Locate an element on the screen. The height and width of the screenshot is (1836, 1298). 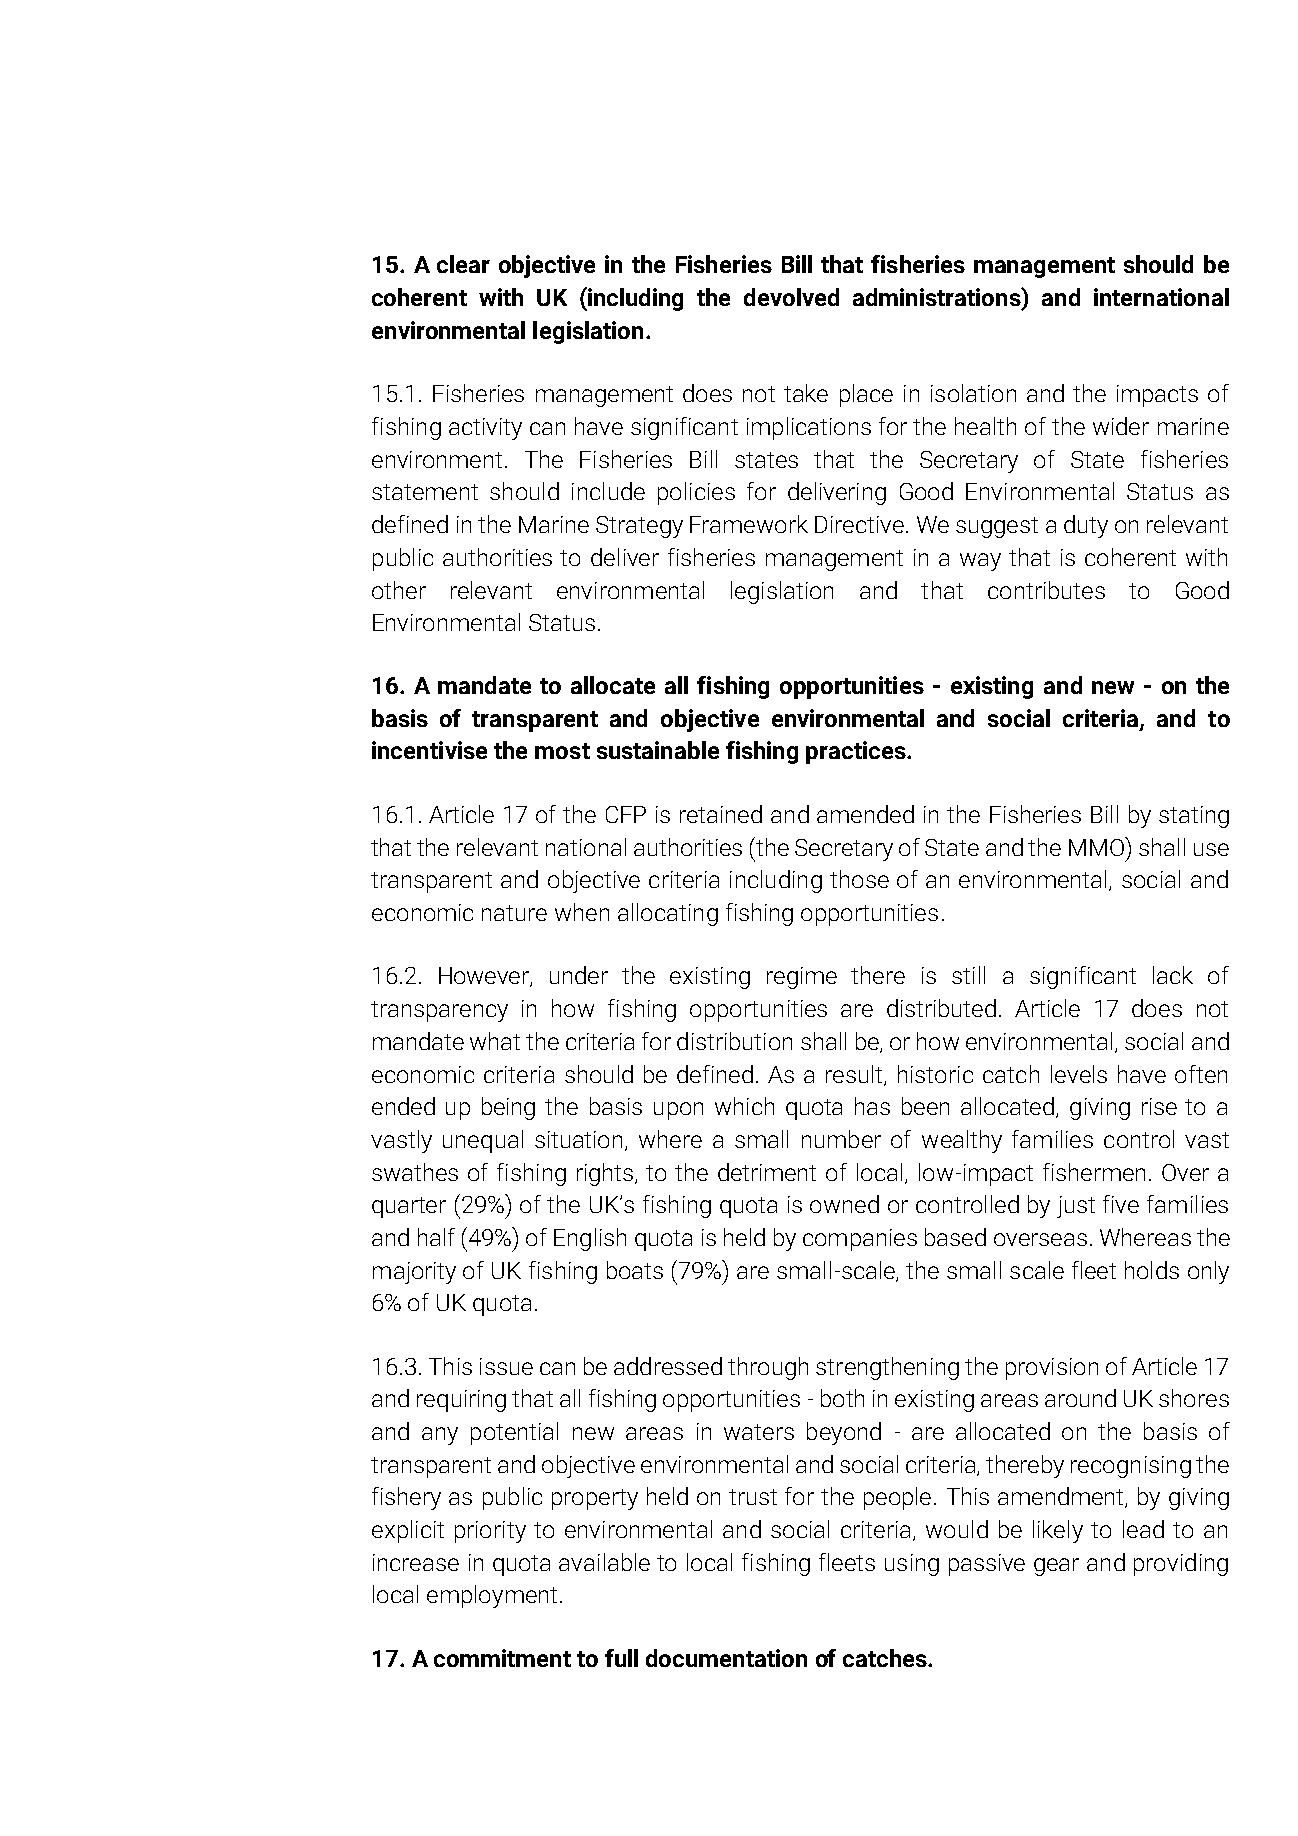
employment is located at coordinates (492, 1596).
